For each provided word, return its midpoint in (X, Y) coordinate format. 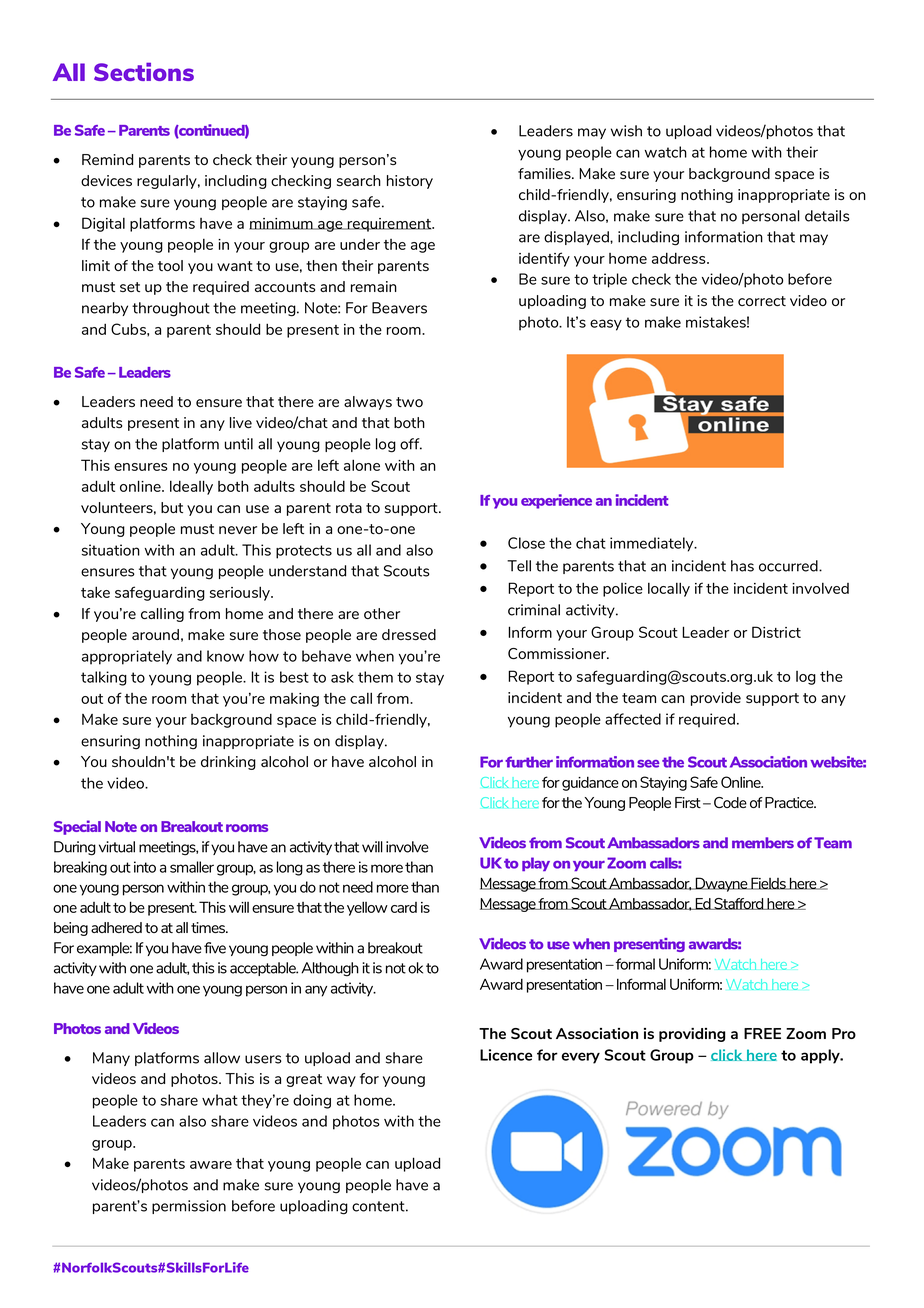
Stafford (739, 904)
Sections (144, 71)
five (215, 948)
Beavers (399, 308)
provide (716, 699)
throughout (171, 309)
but (172, 507)
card (404, 907)
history (410, 182)
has (742, 566)
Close (526, 543)
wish (626, 131)
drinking (228, 763)
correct (762, 301)
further (529, 762)
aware (211, 1165)
